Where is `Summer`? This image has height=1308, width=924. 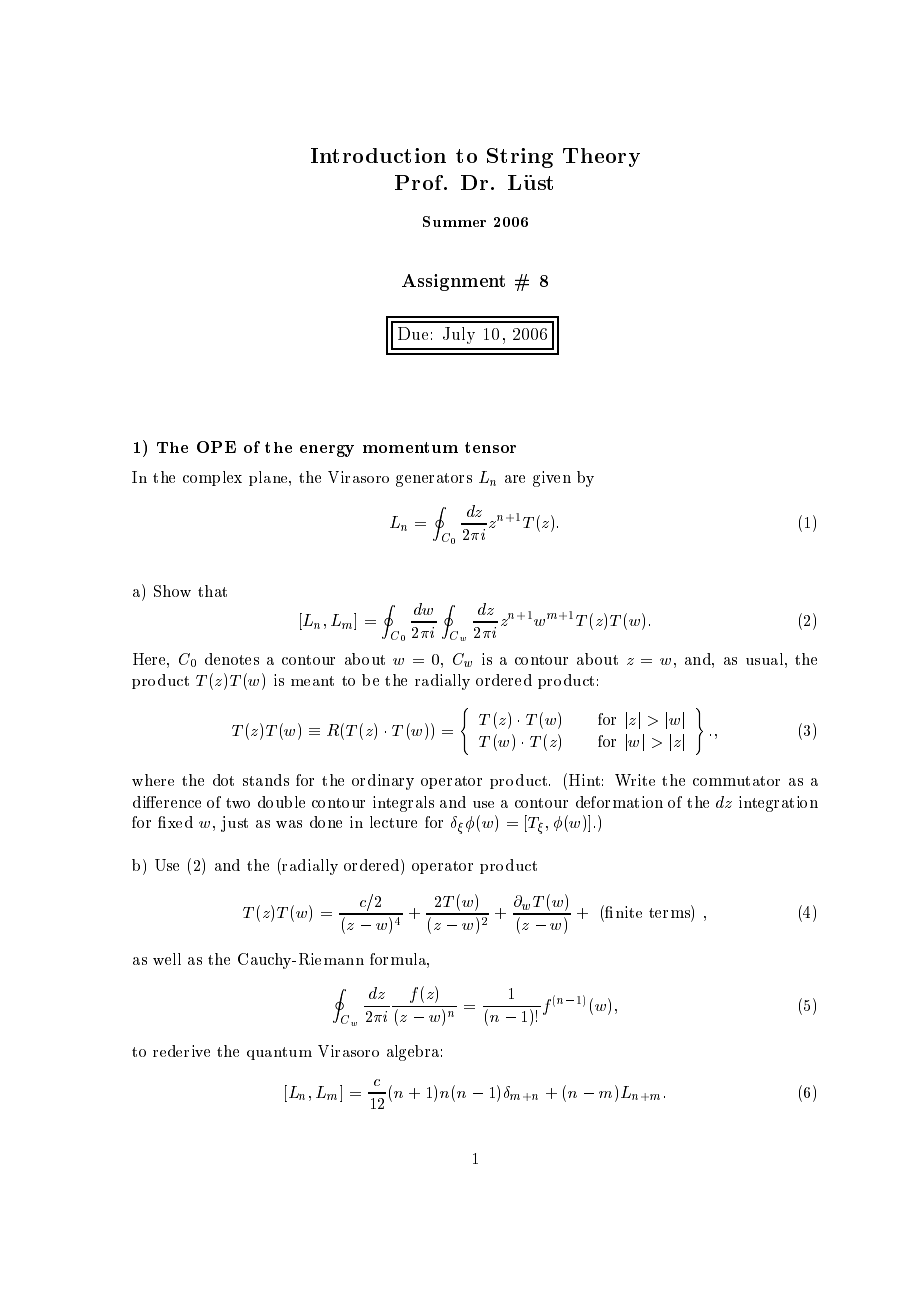 Summer is located at coordinates (454, 221).
